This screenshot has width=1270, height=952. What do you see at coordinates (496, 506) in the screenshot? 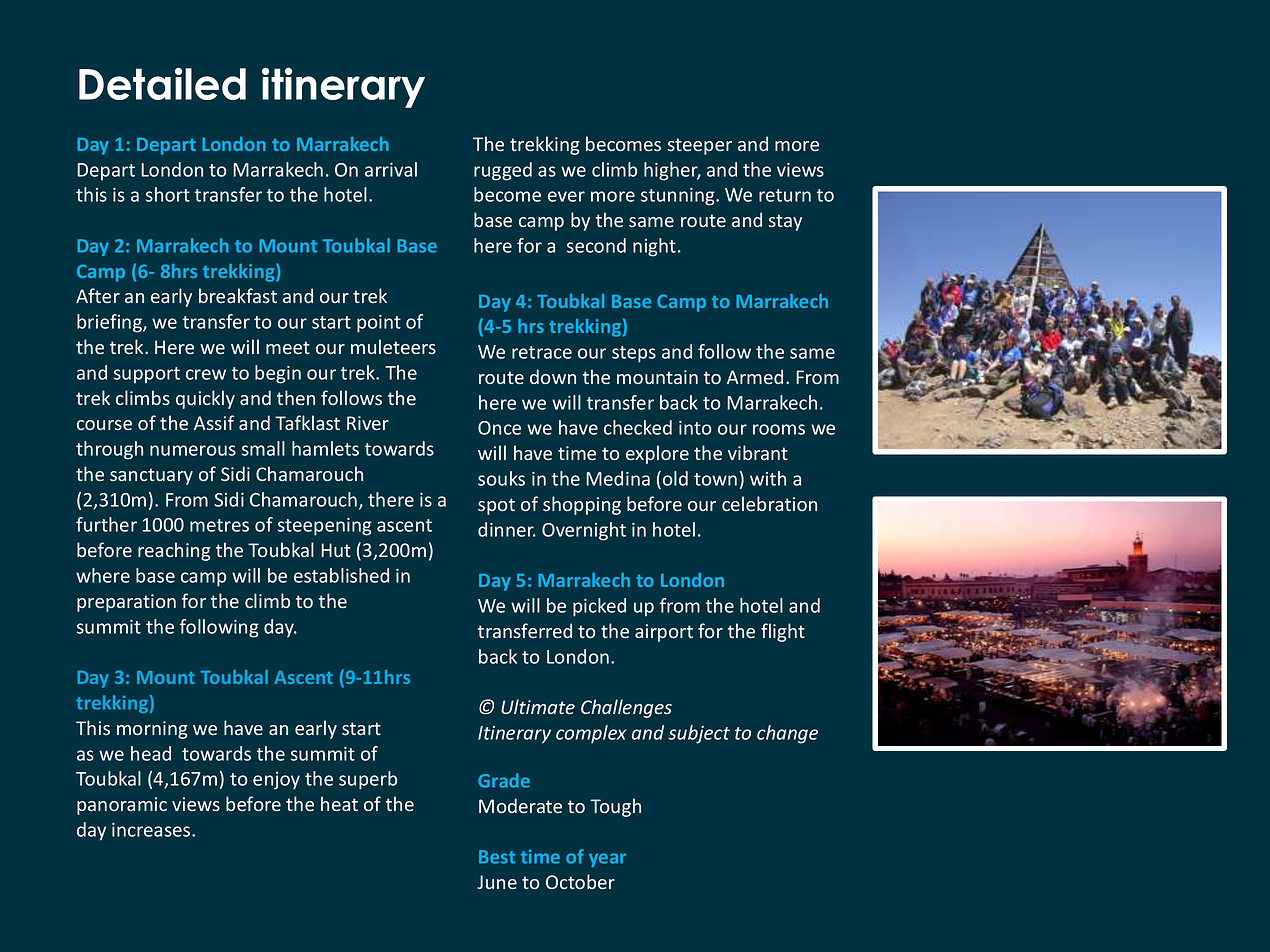
I see `spot` at bounding box center [496, 506].
